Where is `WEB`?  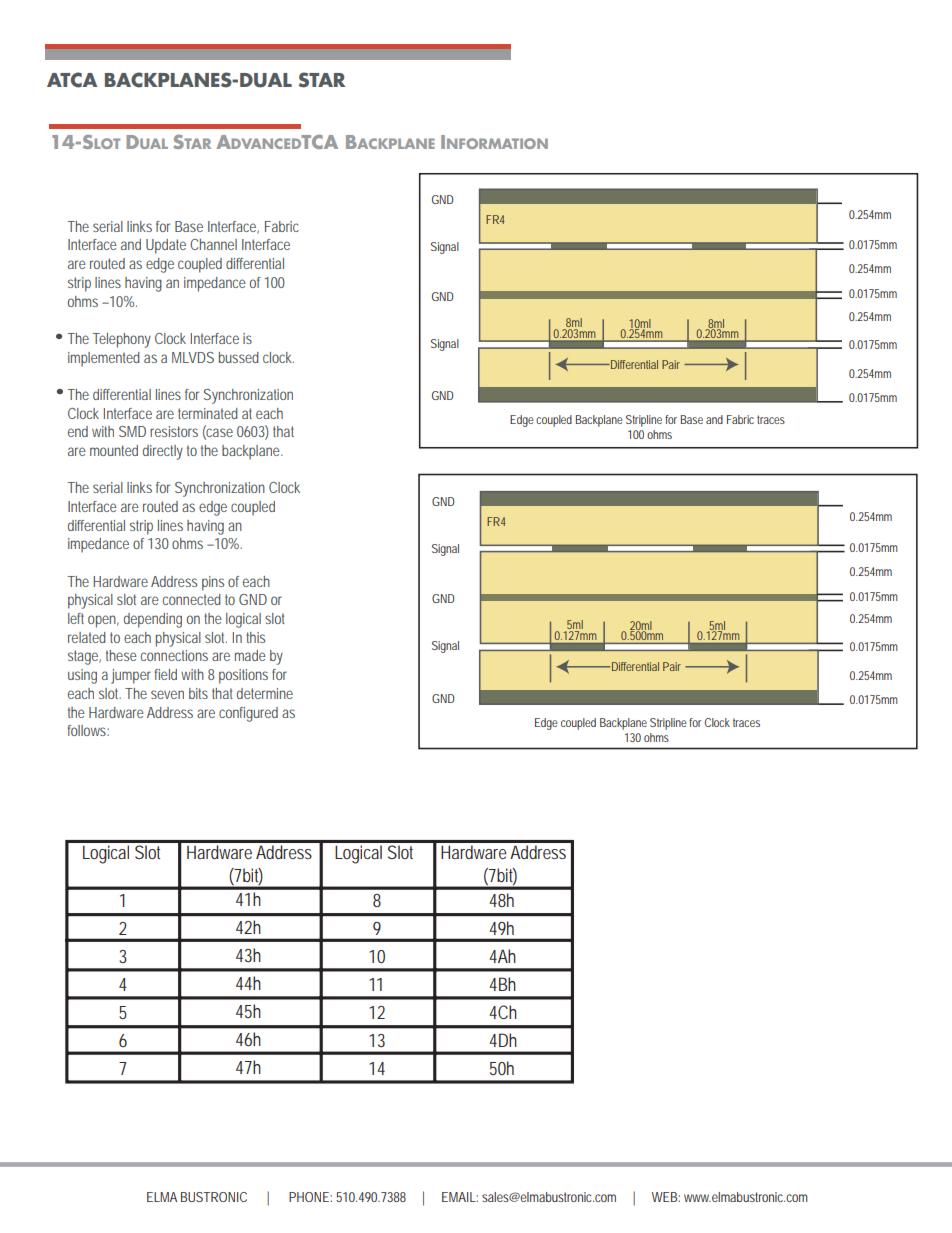 WEB is located at coordinates (664, 1197).
